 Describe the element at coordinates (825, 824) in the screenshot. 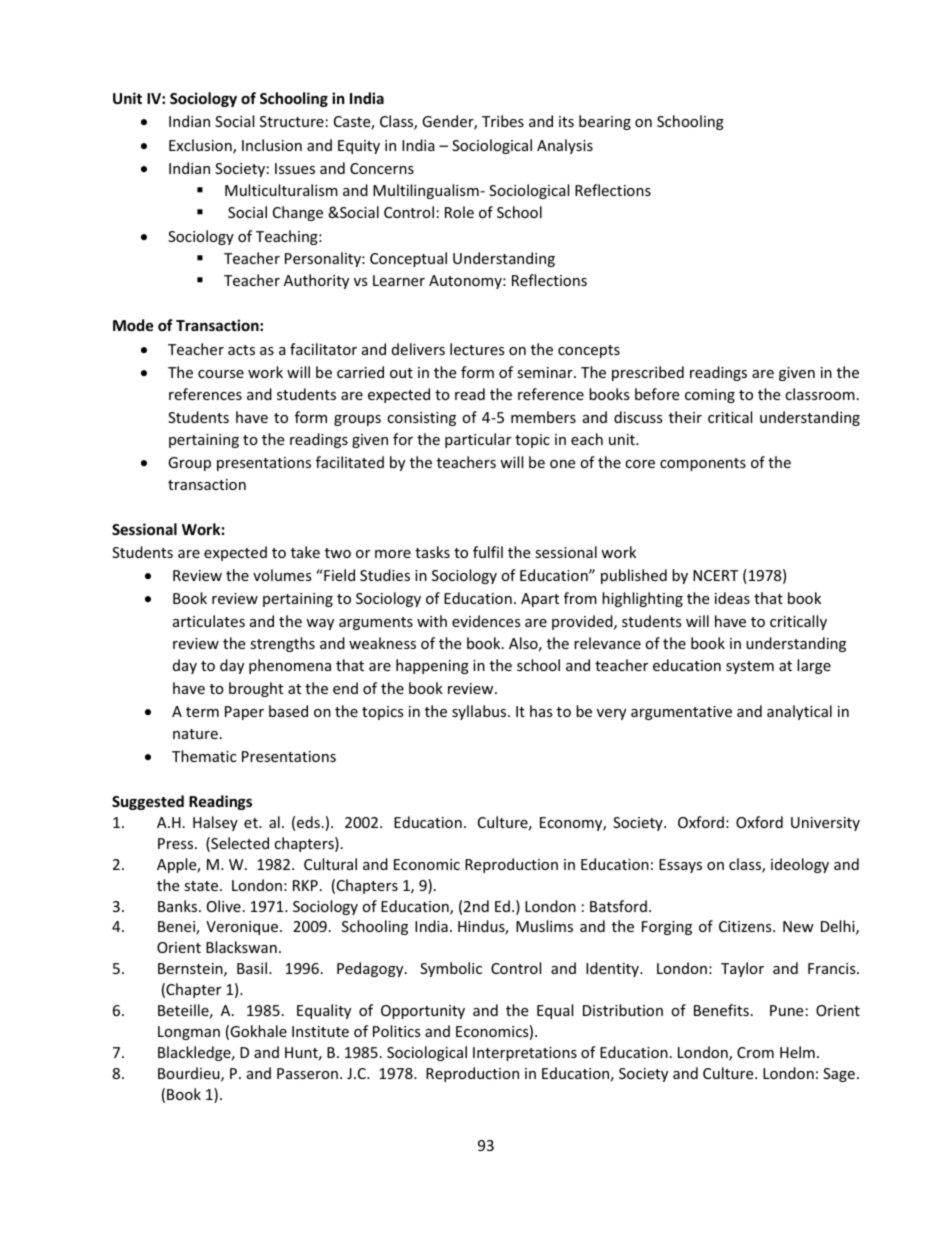

I see `University` at that location.
